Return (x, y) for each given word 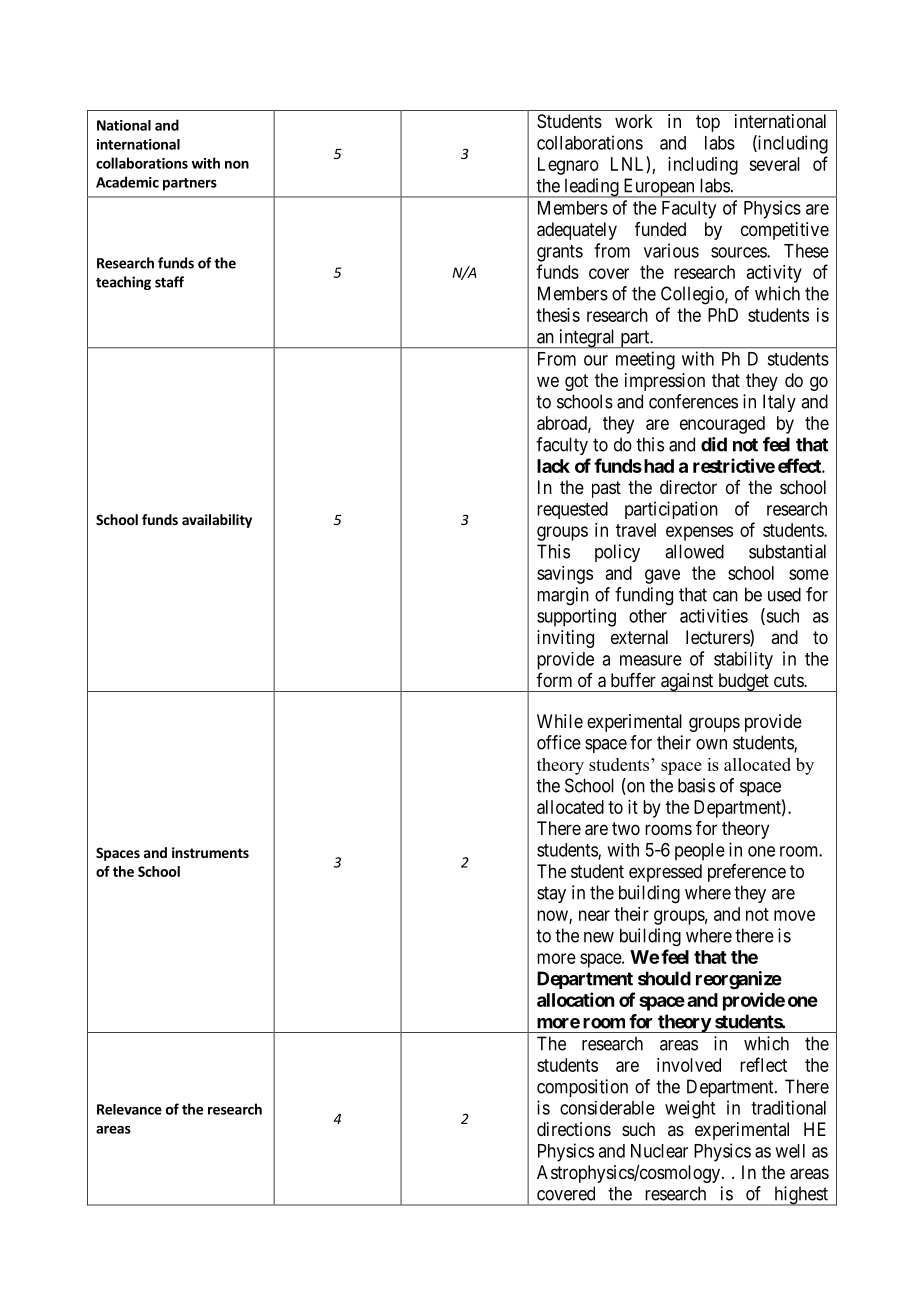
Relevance (129, 1109)
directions (574, 1129)
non (237, 165)
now (553, 916)
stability (743, 660)
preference (747, 873)
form (554, 680)
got (576, 382)
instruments (210, 852)
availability (217, 521)
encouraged (722, 425)
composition (582, 1088)
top (708, 123)
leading (591, 188)
